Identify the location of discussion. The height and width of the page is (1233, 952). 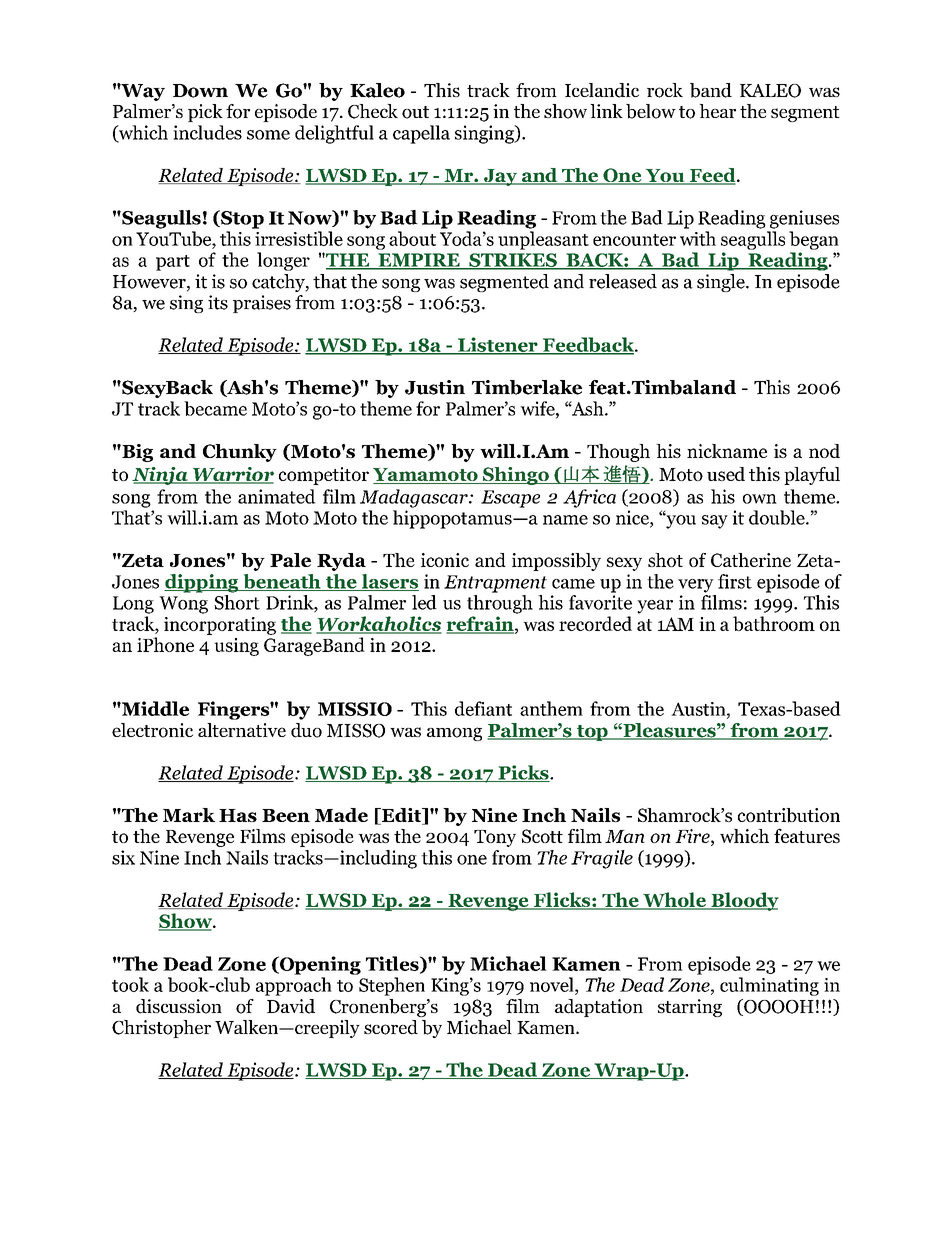
(179, 1006).
